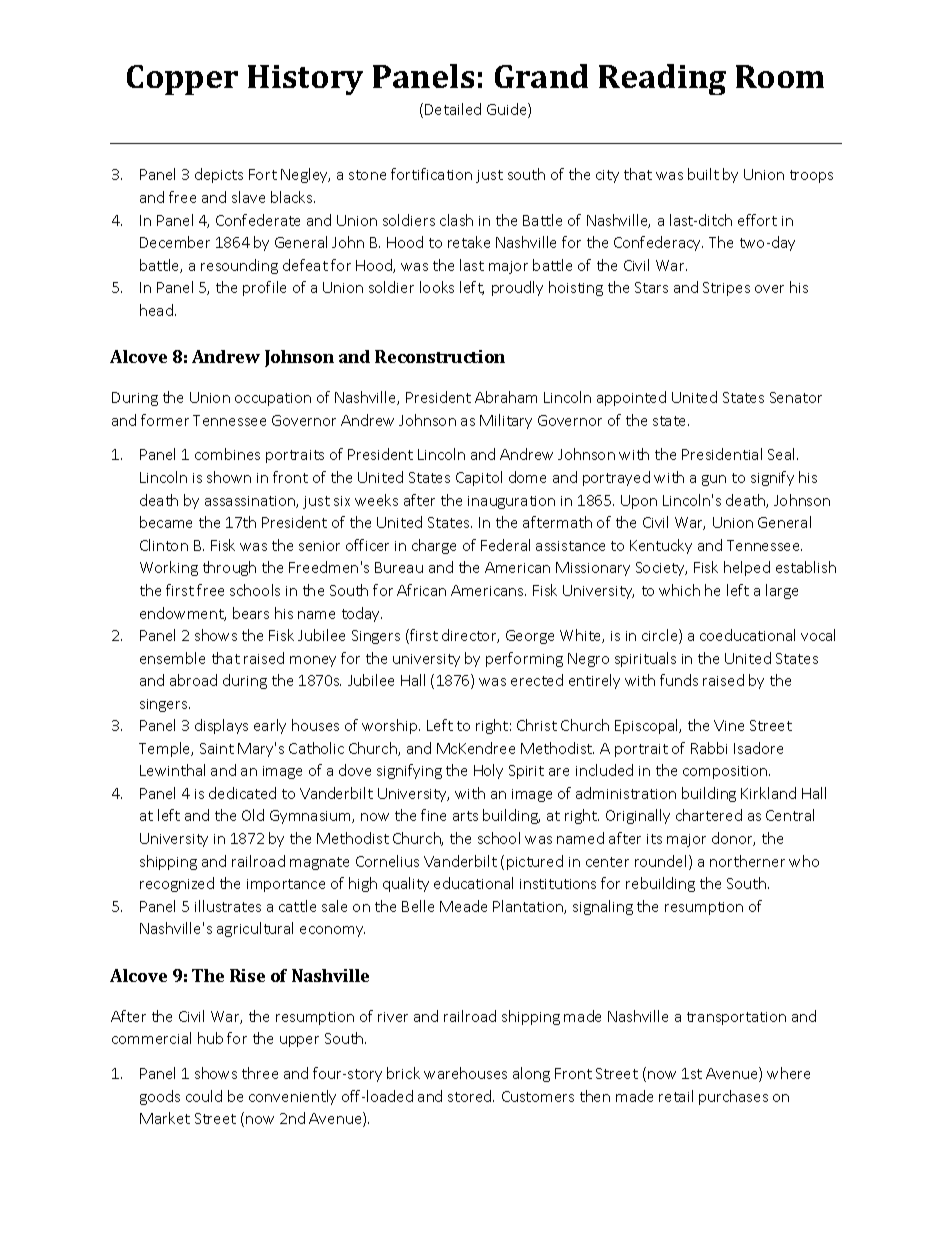 This image has height=1233, width=952. I want to click on combines, so click(227, 454).
